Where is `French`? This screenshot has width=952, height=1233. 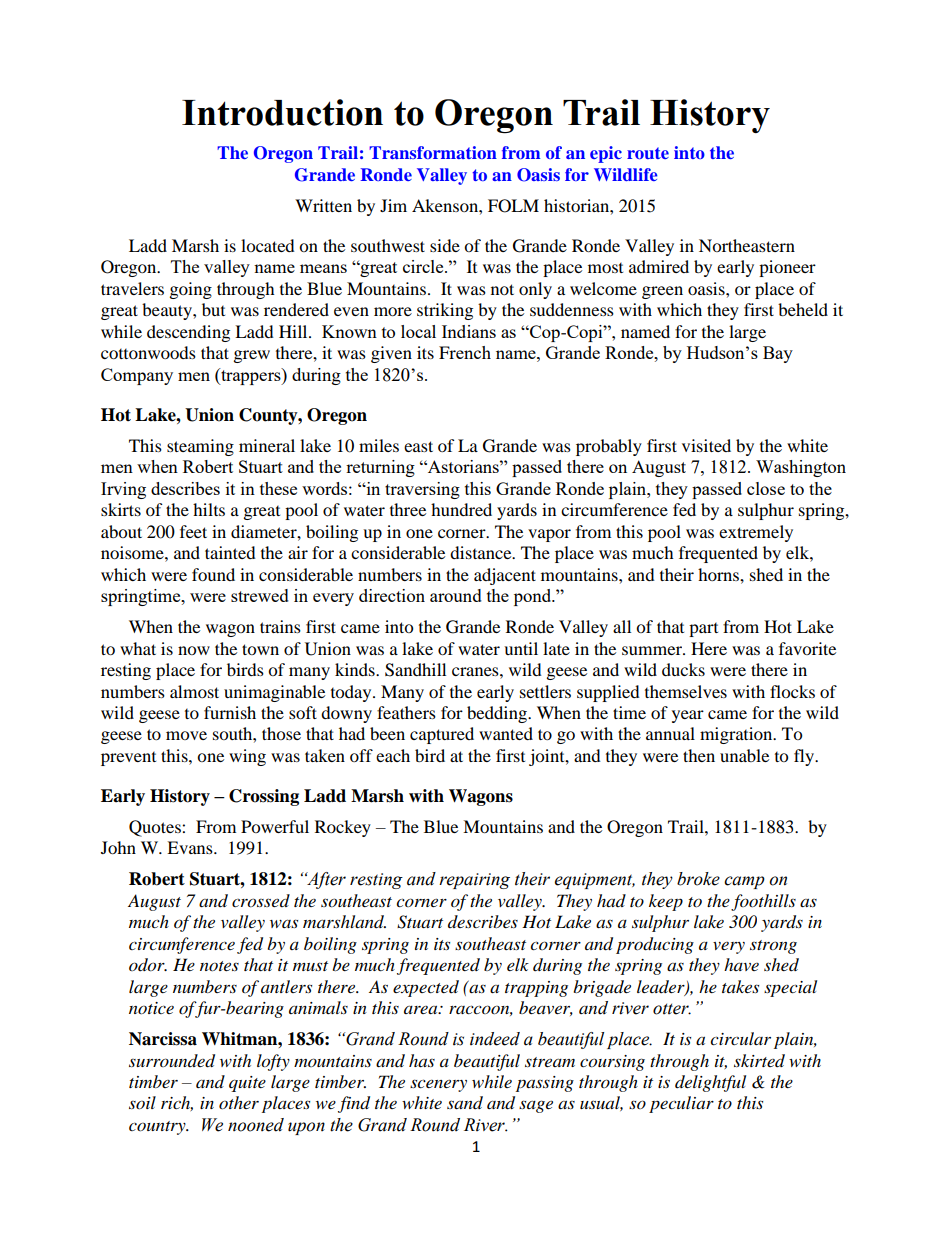
French is located at coordinates (465, 352).
